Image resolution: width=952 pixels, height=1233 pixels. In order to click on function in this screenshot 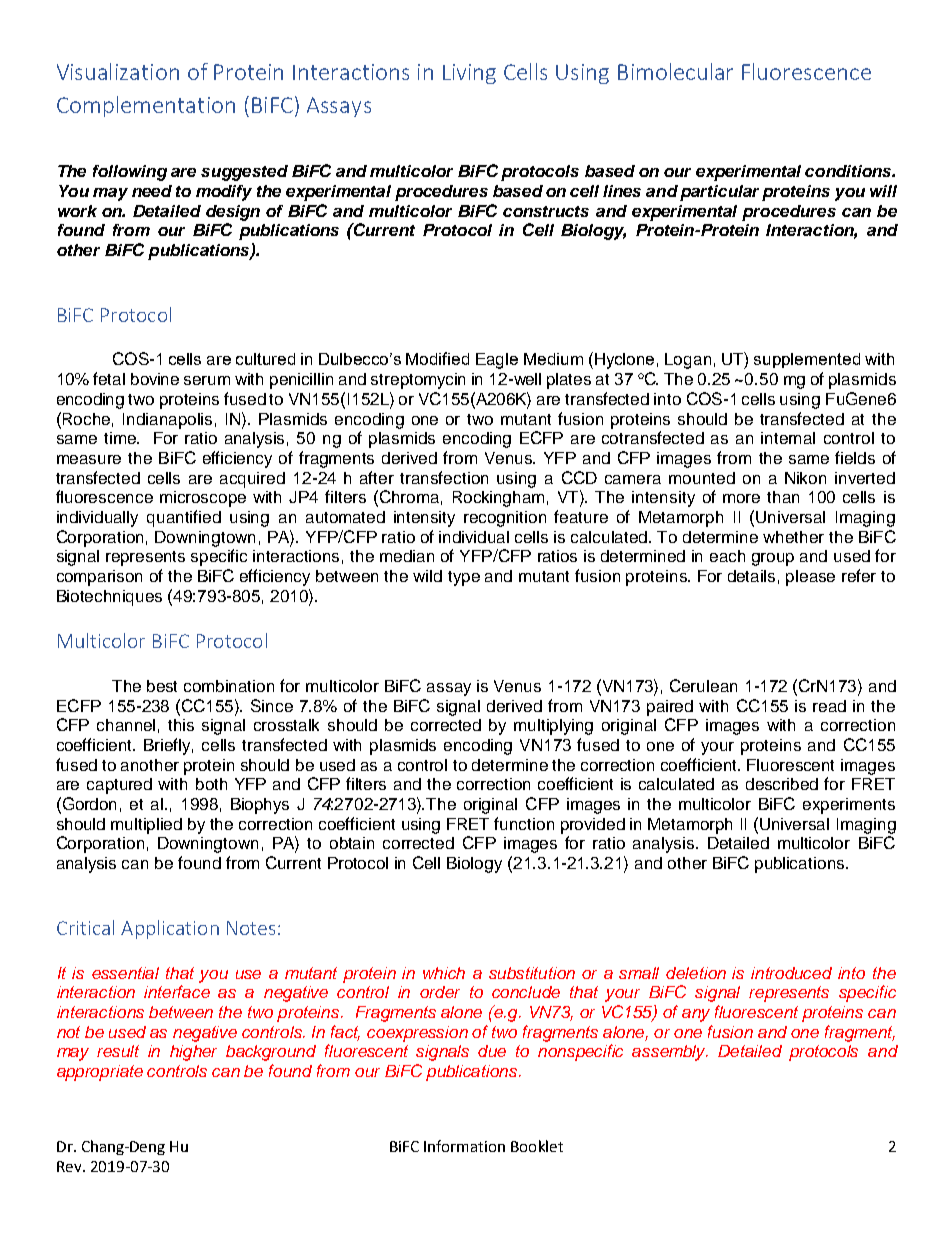, I will do `click(524, 823)`.
